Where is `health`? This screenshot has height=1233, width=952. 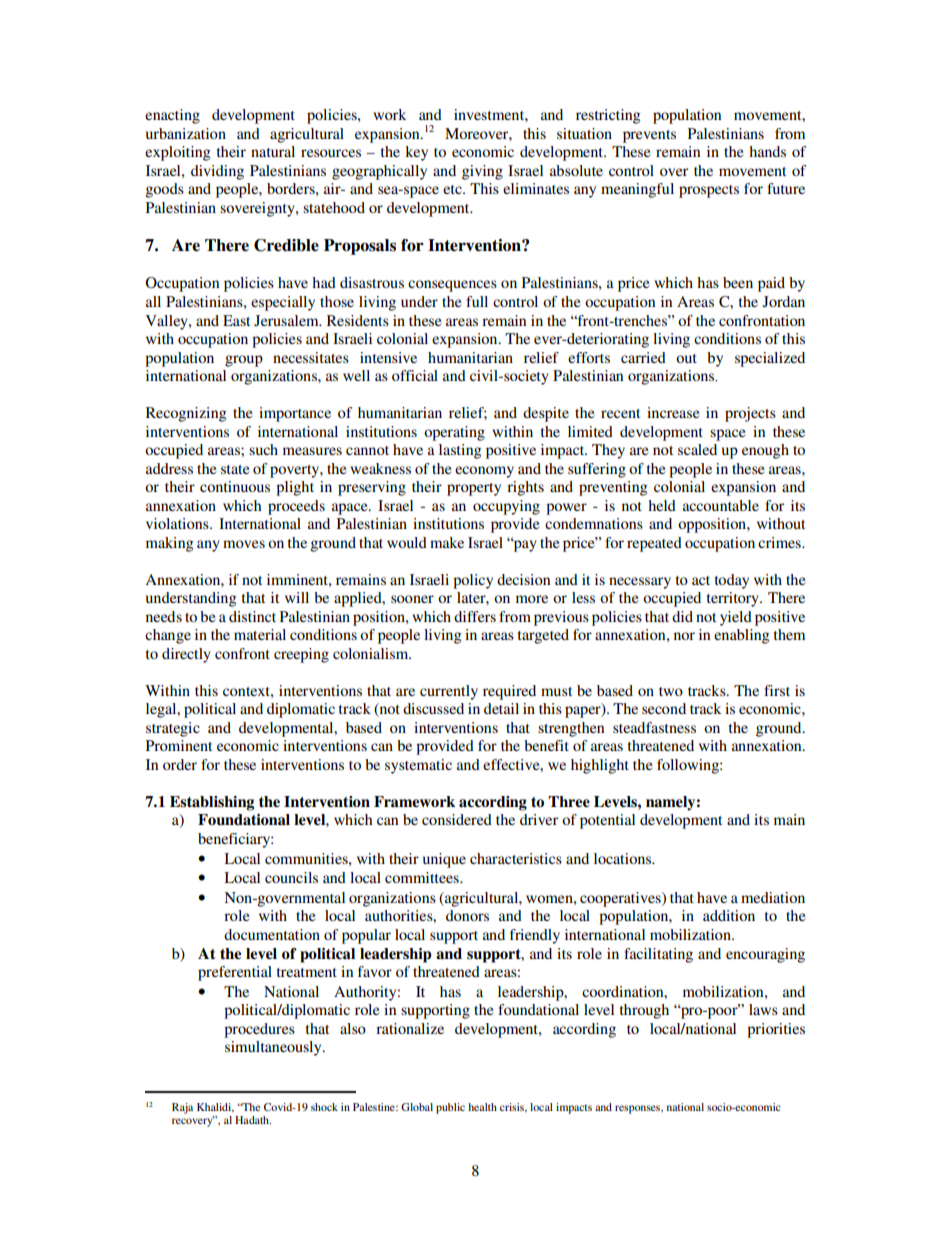 health is located at coordinates (482, 1107).
